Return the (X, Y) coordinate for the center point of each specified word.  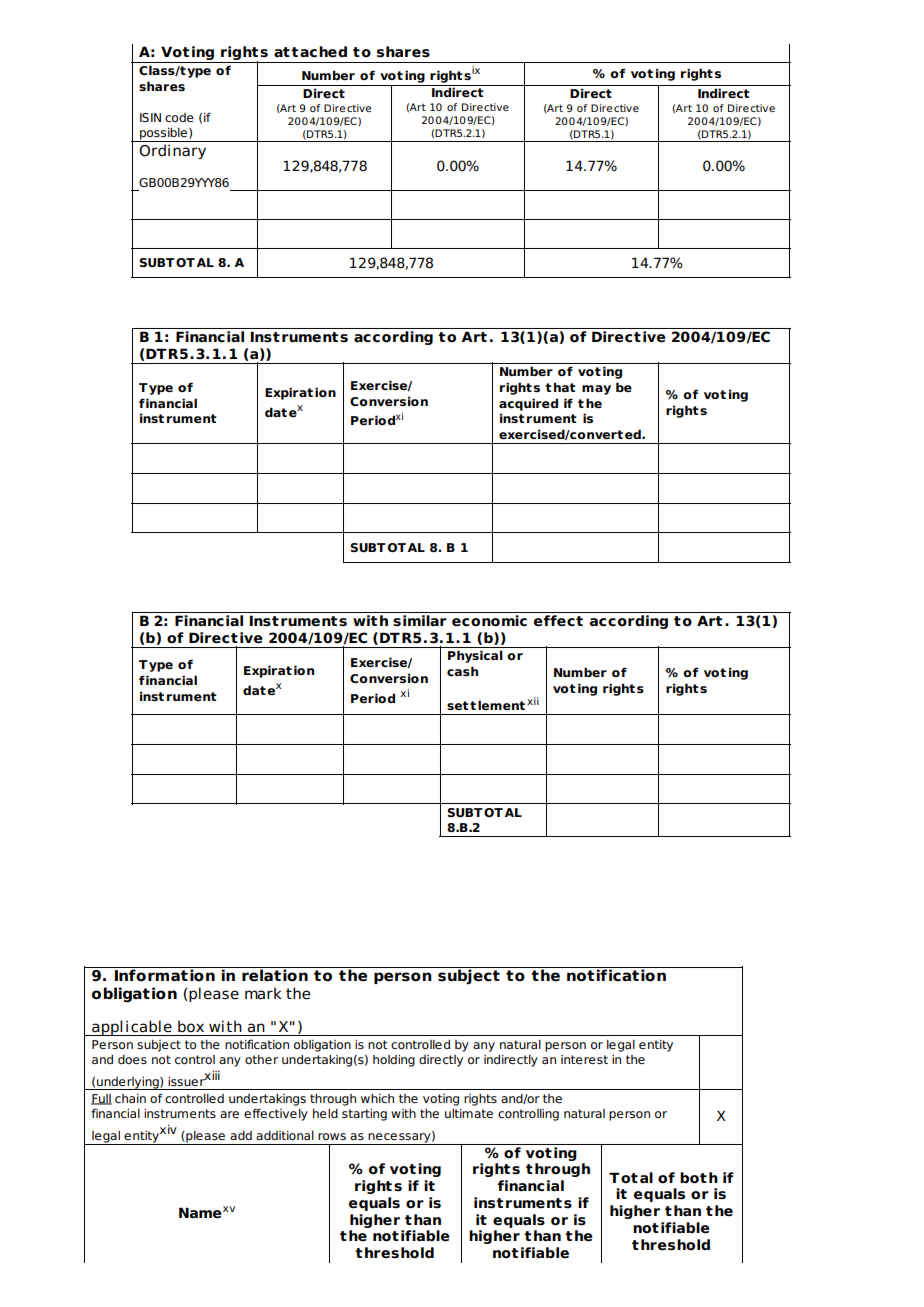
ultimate (469, 1113)
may (596, 390)
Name (200, 1213)
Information (165, 974)
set (458, 705)
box (191, 1026)
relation (275, 974)
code (179, 117)
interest (584, 1059)
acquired (528, 404)
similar (420, 621)
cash (462, 671)
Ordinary (172, 151)
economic (489, 621)
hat (565, 387)
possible (163, 135)
